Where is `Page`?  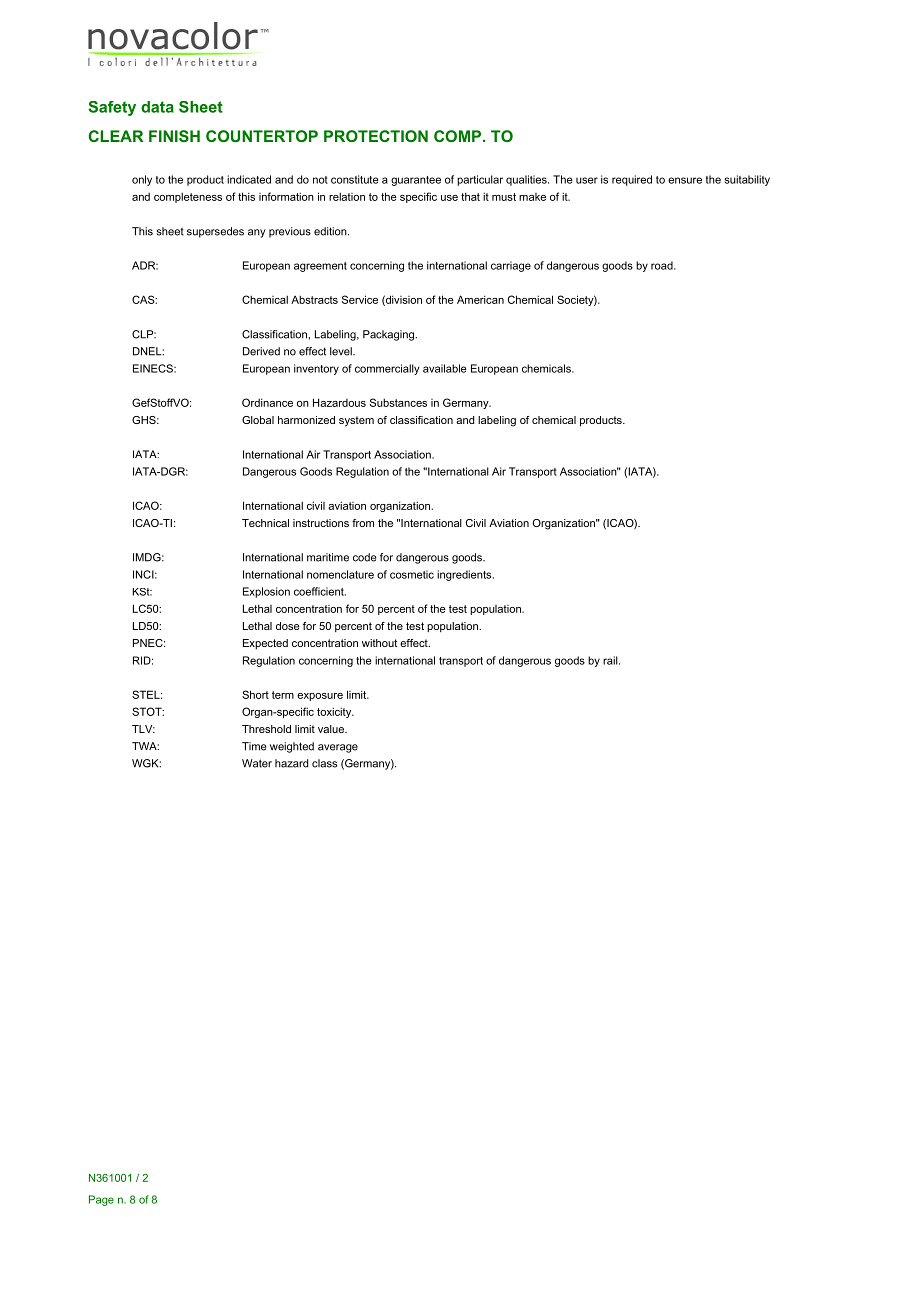
Page is located at coordinates (101, 1200).
